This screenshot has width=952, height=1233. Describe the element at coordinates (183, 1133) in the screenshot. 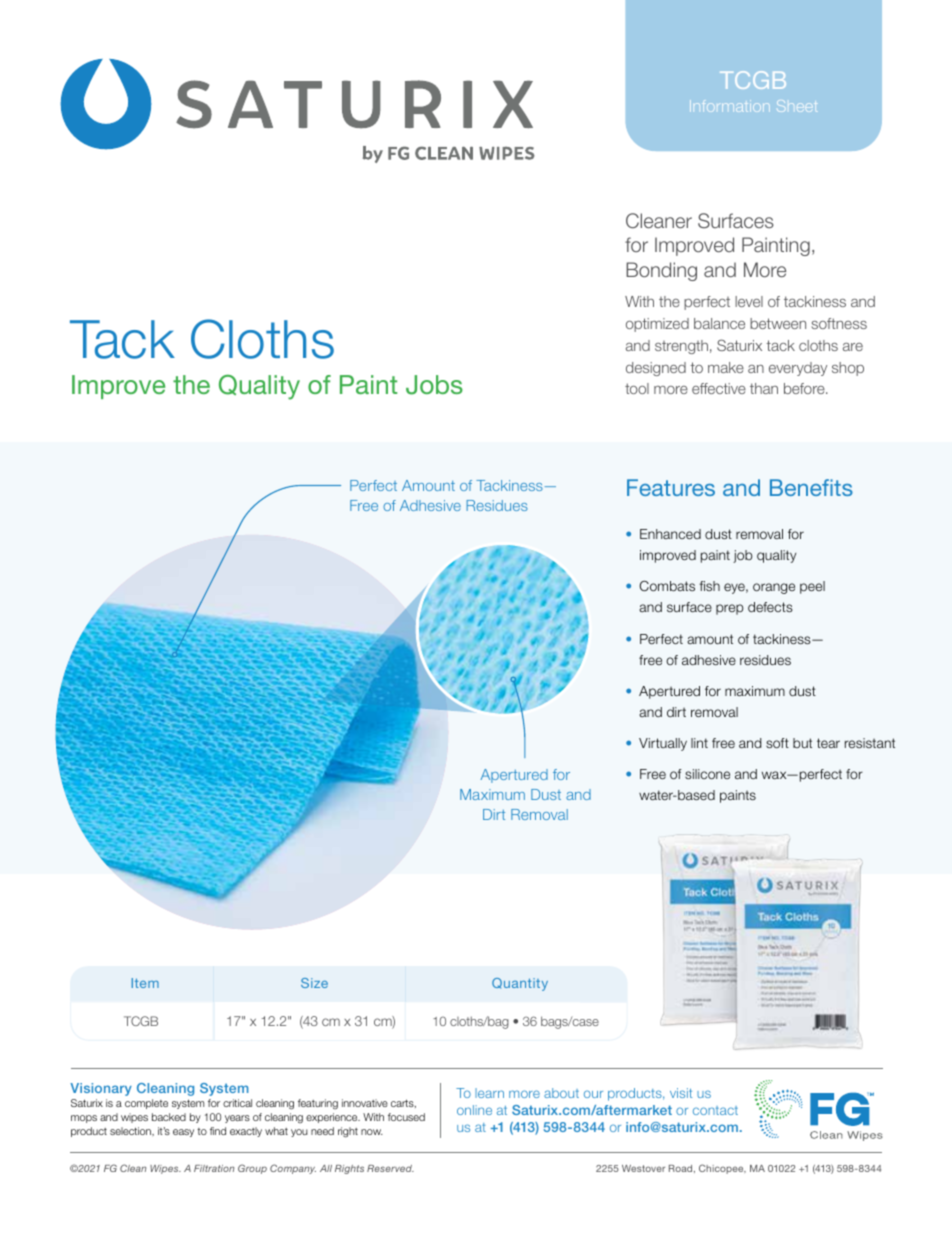

I see `easy` at that location.
